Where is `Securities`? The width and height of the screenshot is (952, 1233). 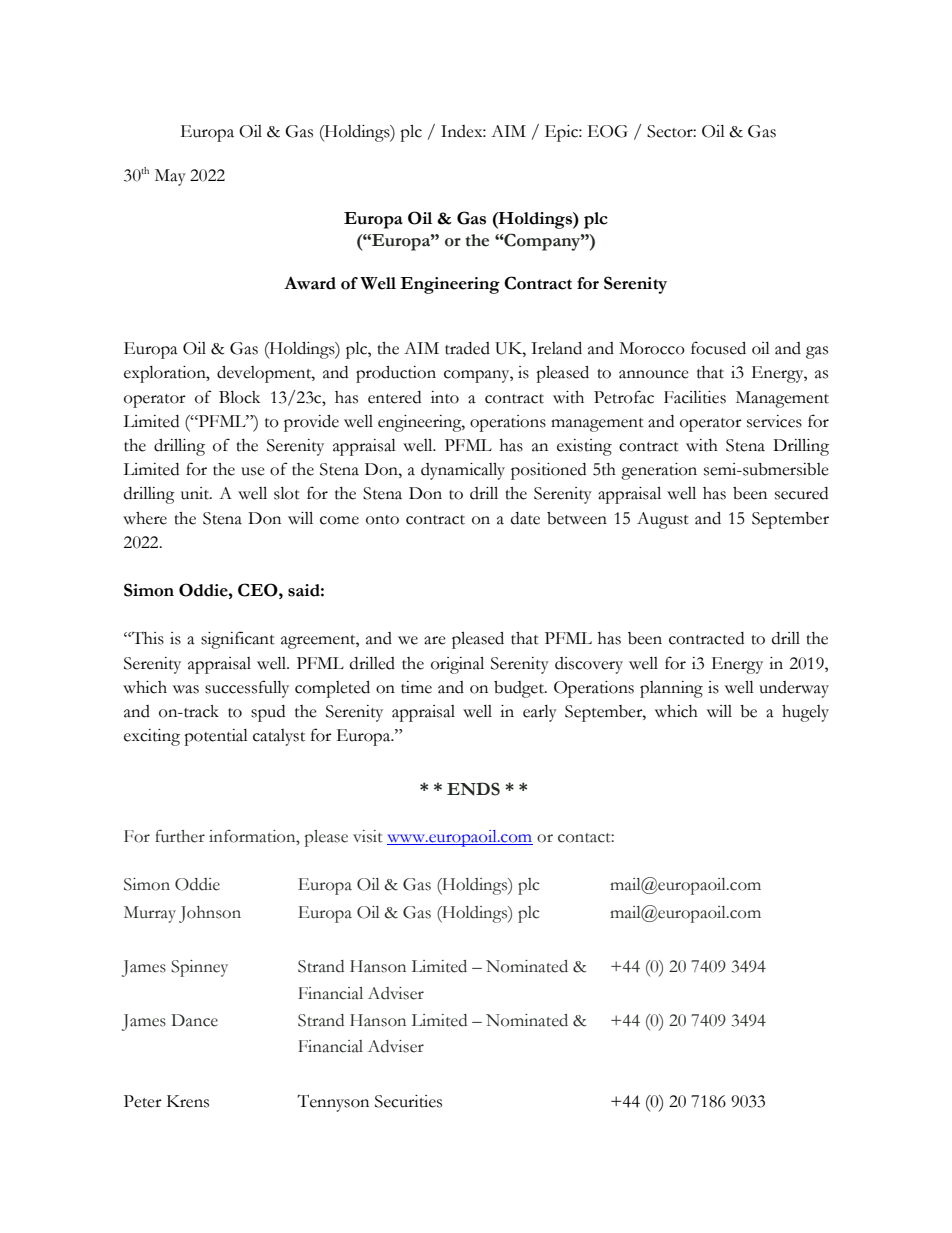
Securities is located at coordinates (408, 1101).
